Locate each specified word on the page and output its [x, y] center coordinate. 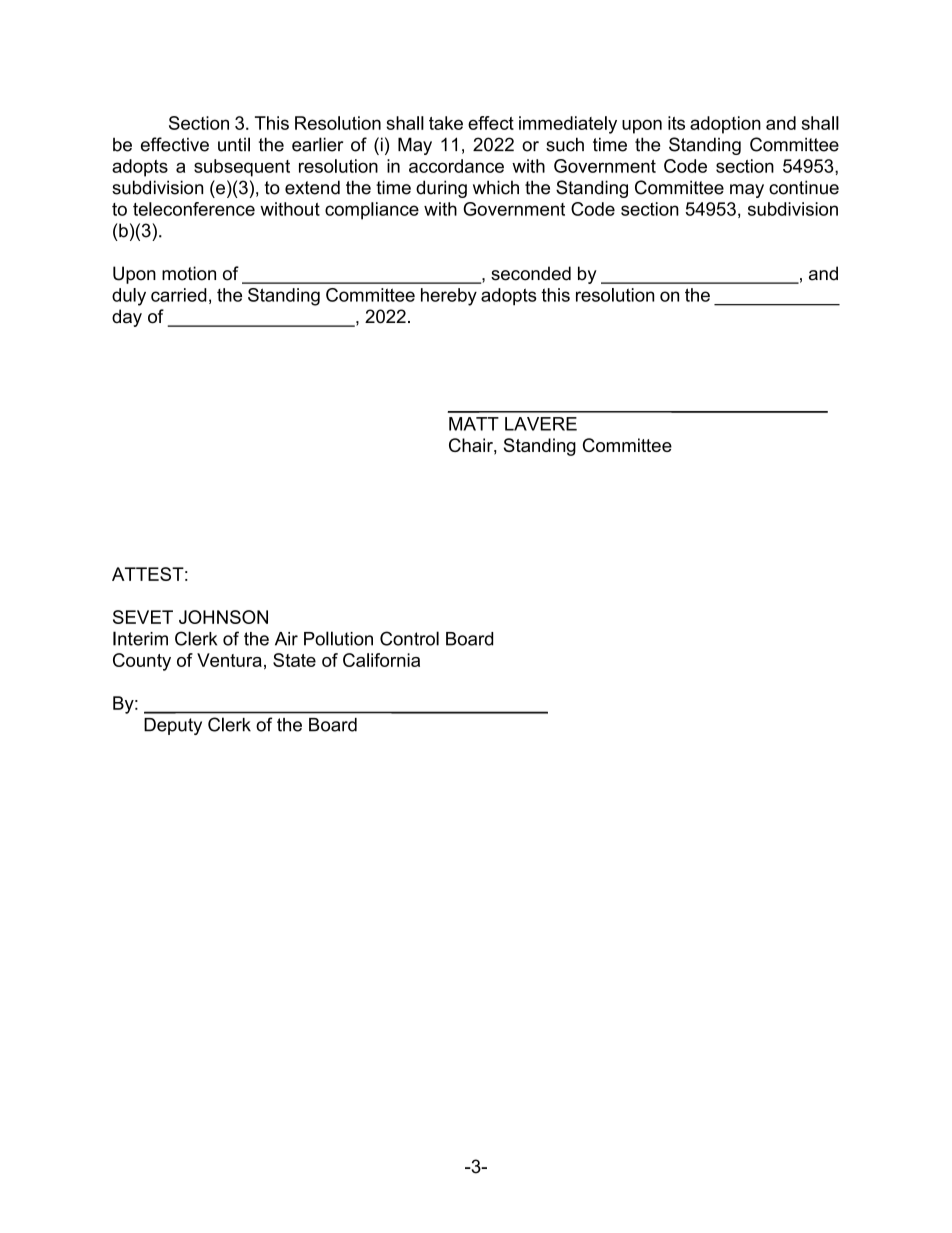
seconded [531, 273]
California [381, 660]
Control [409, 638]
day [127, 318]
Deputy [173, 726]
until [234, 144]
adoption [725, 125]
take [446, 123]
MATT [474, 424]
